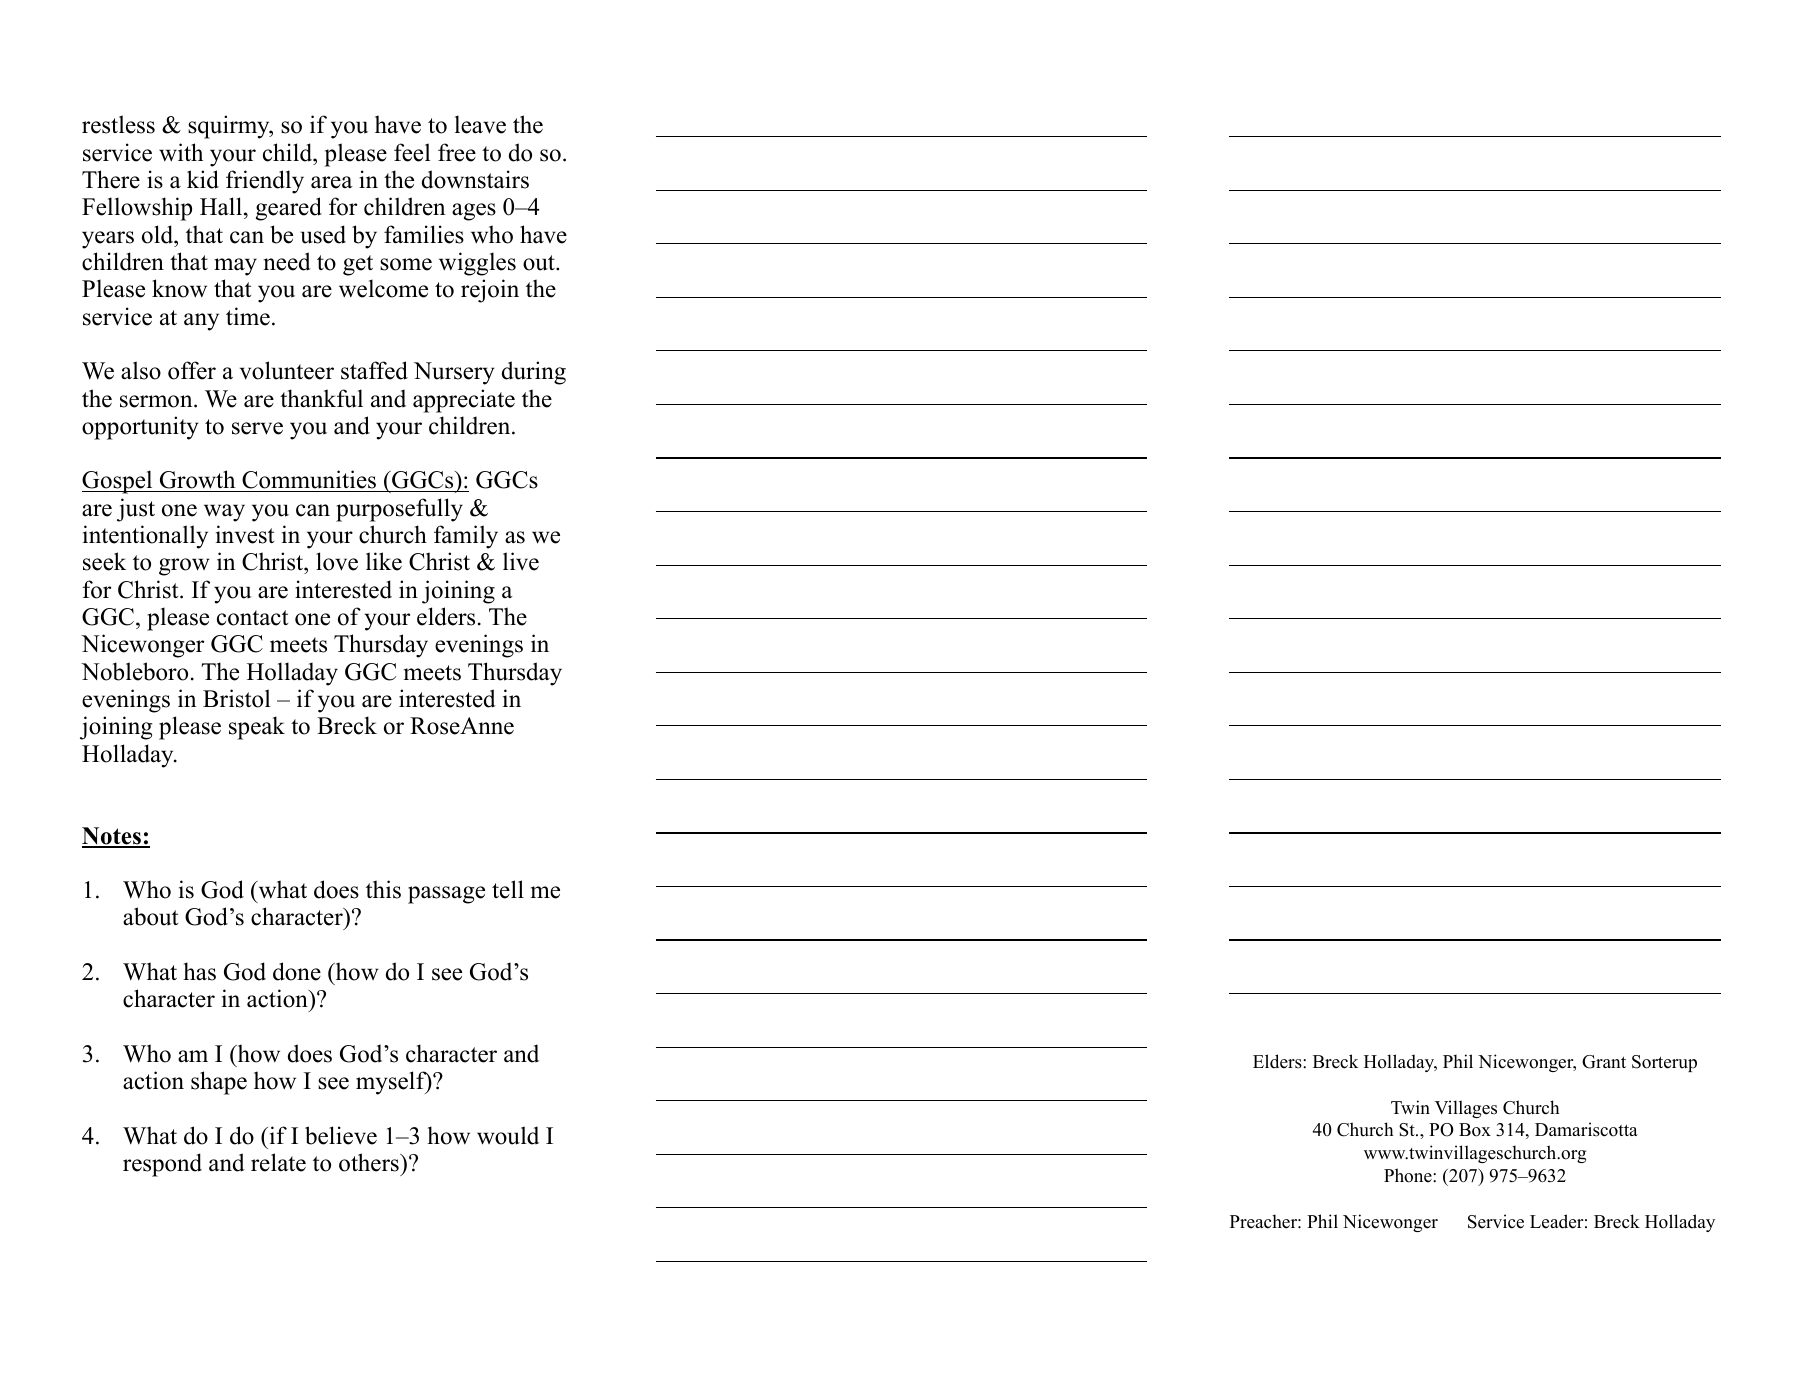  I want to click on leave, so click(480, 124).
